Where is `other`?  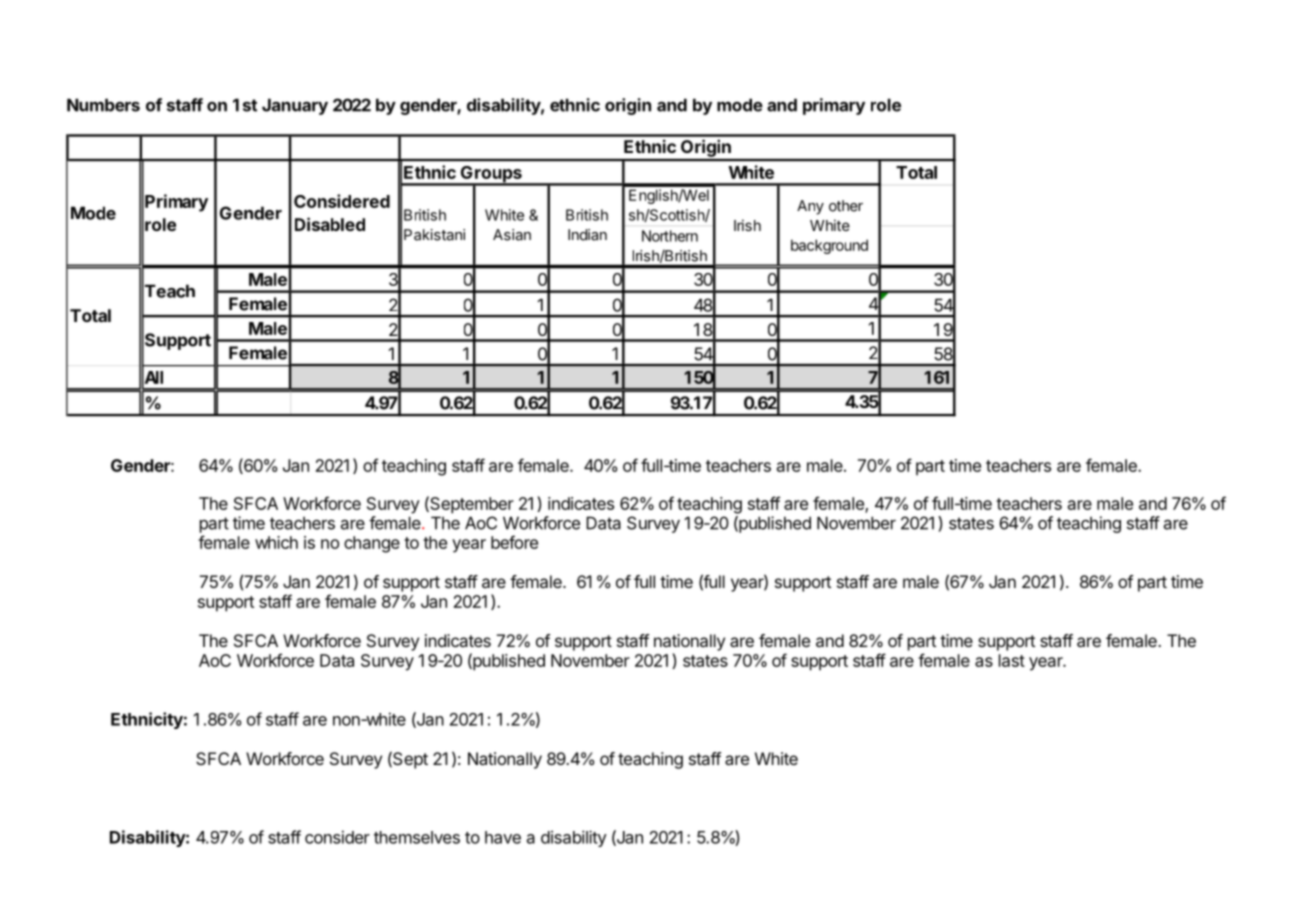 other is located at coordinates (846, 206).
